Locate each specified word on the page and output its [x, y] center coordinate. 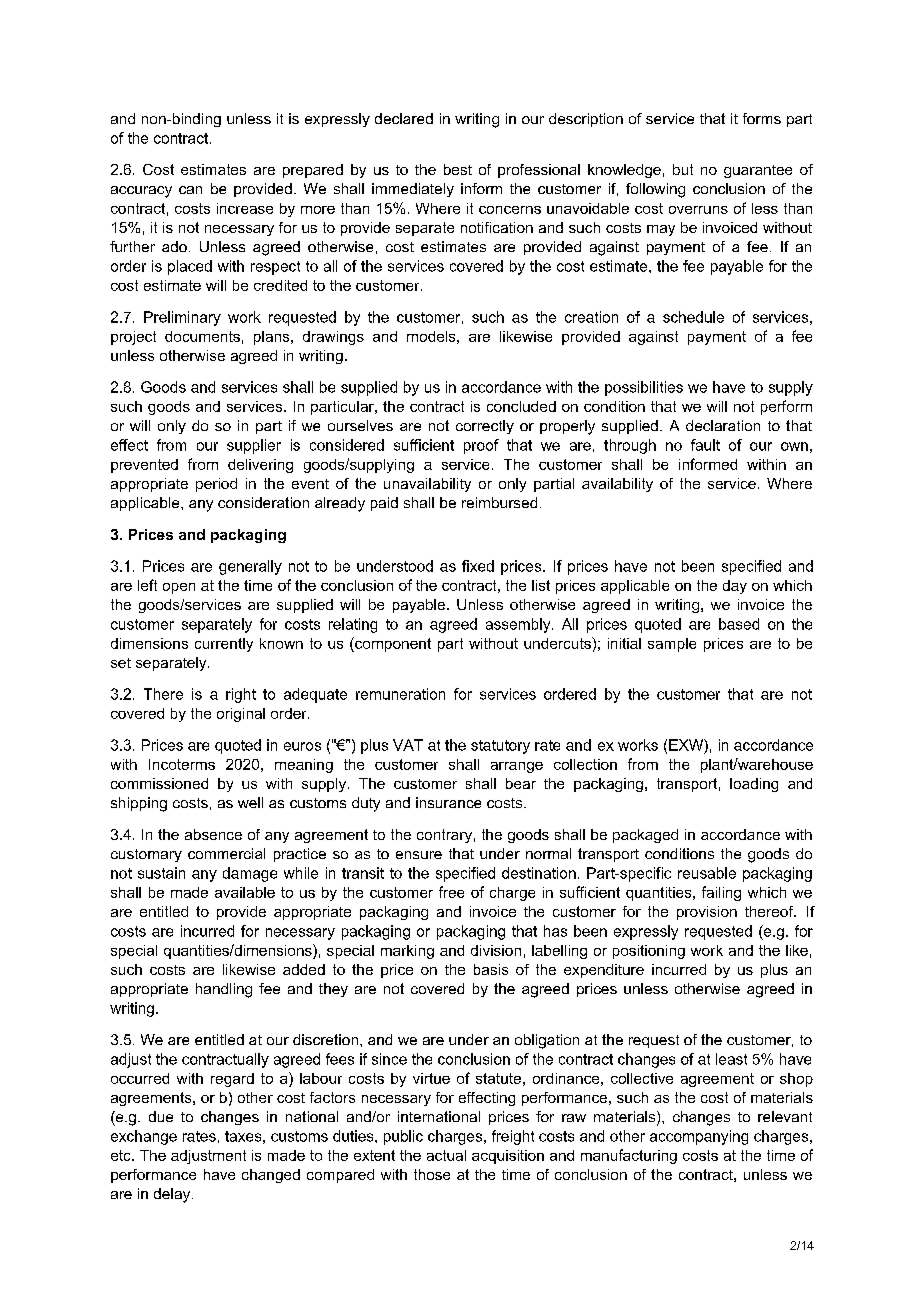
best [458, 169]
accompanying [699, 1137]
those [432, 1174]
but [683, 169]
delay [173, 1195]
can [190, 190]
